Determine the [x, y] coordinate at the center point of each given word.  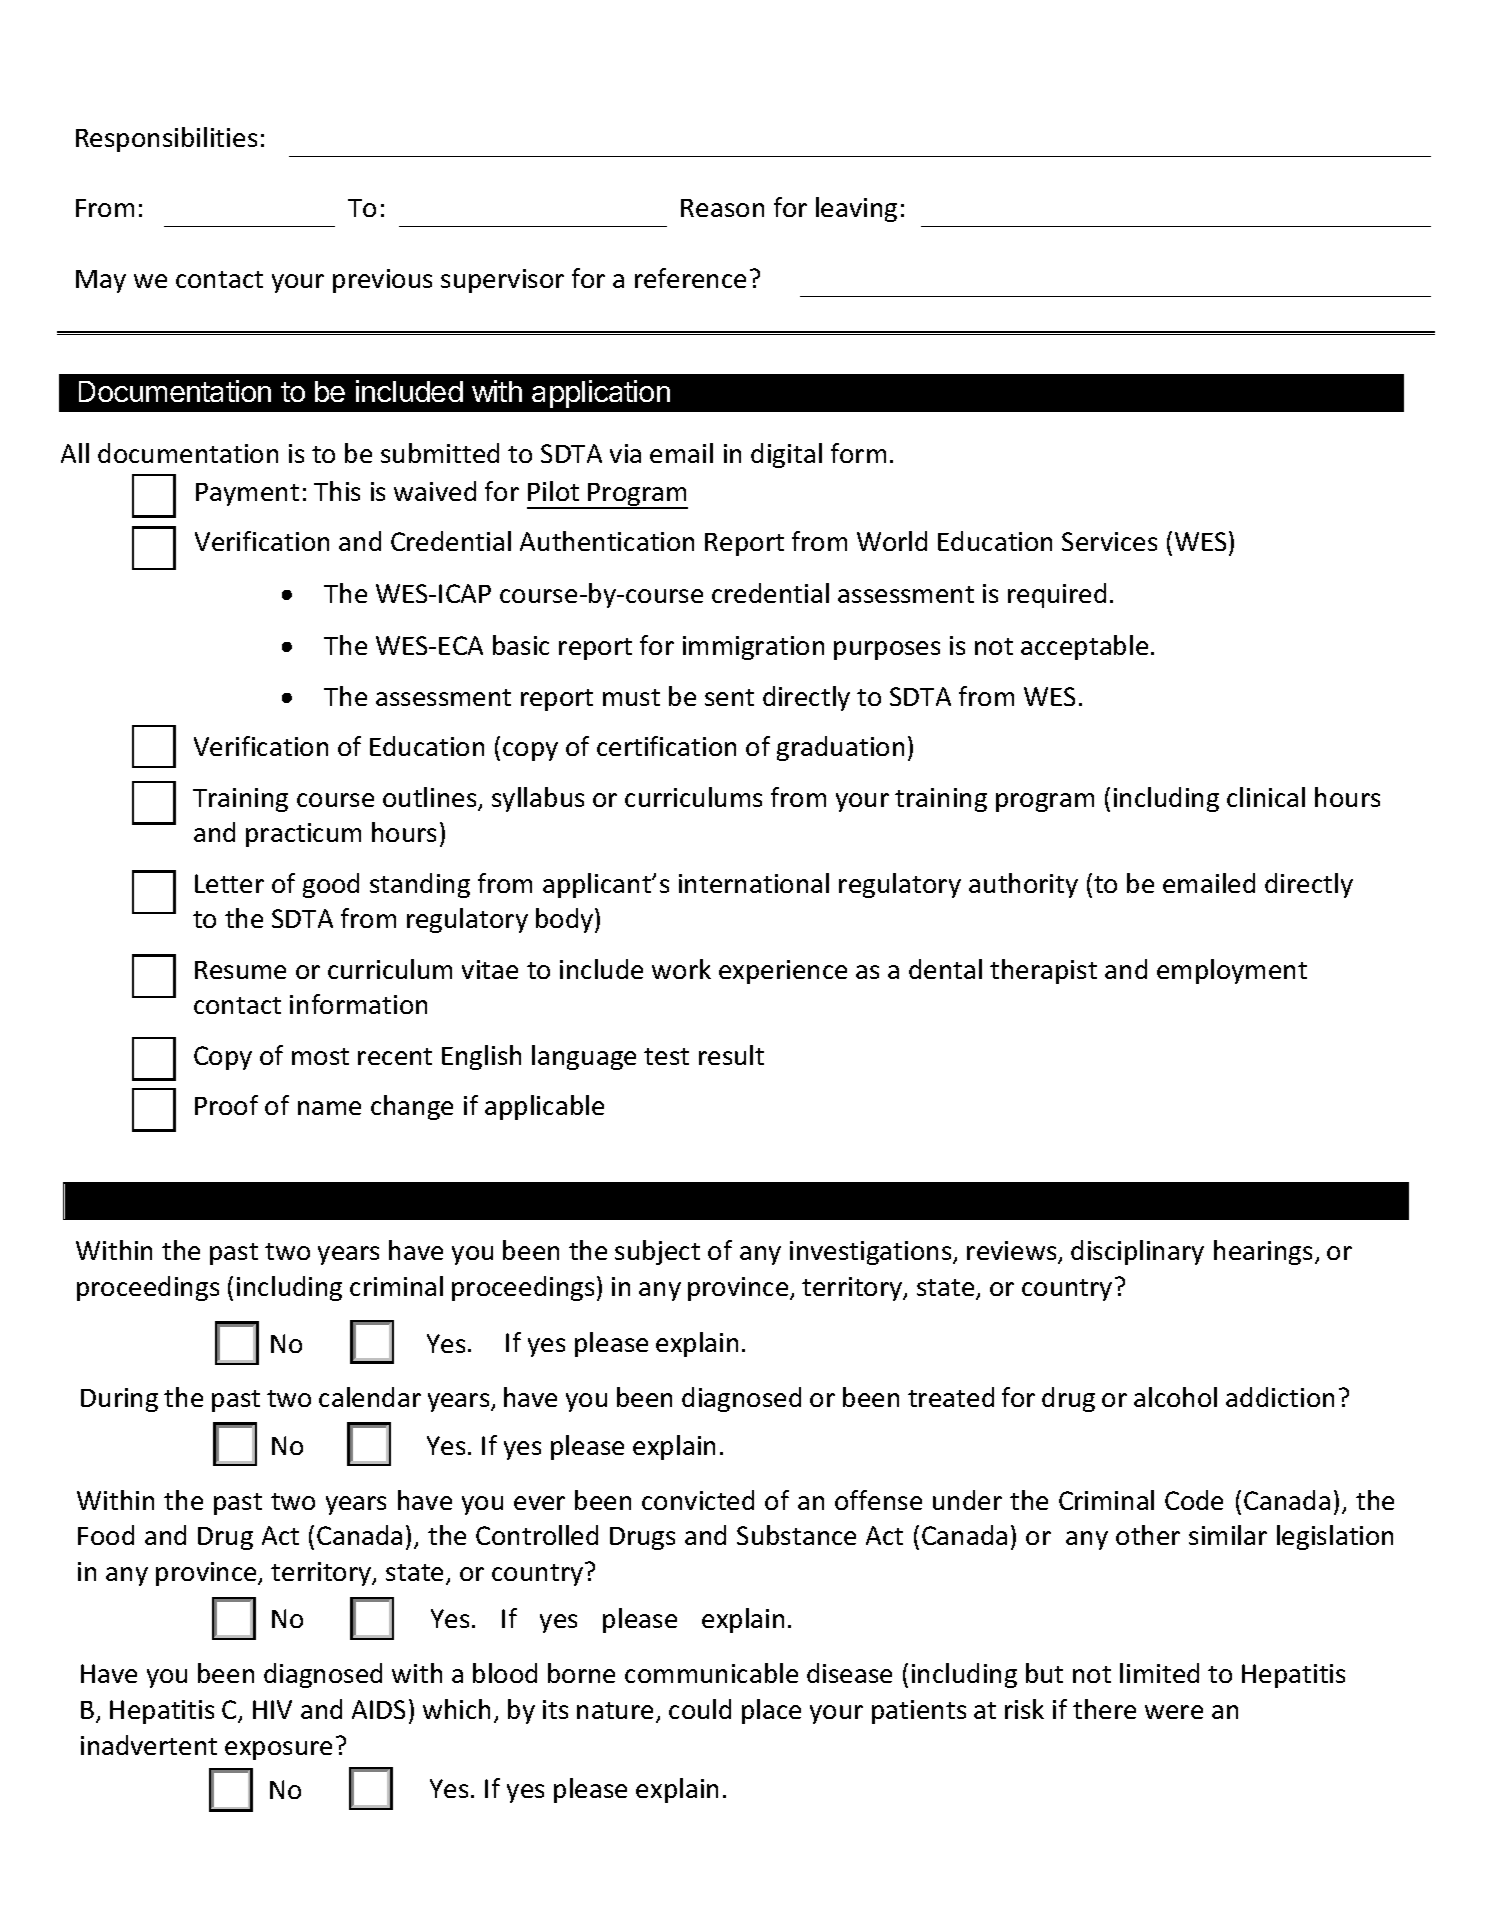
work [681, 969]
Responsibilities [166, 139]
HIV [272, 1709]
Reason [722, 208]
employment [1232, 971]
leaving [856, 209]
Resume [240, 970]
